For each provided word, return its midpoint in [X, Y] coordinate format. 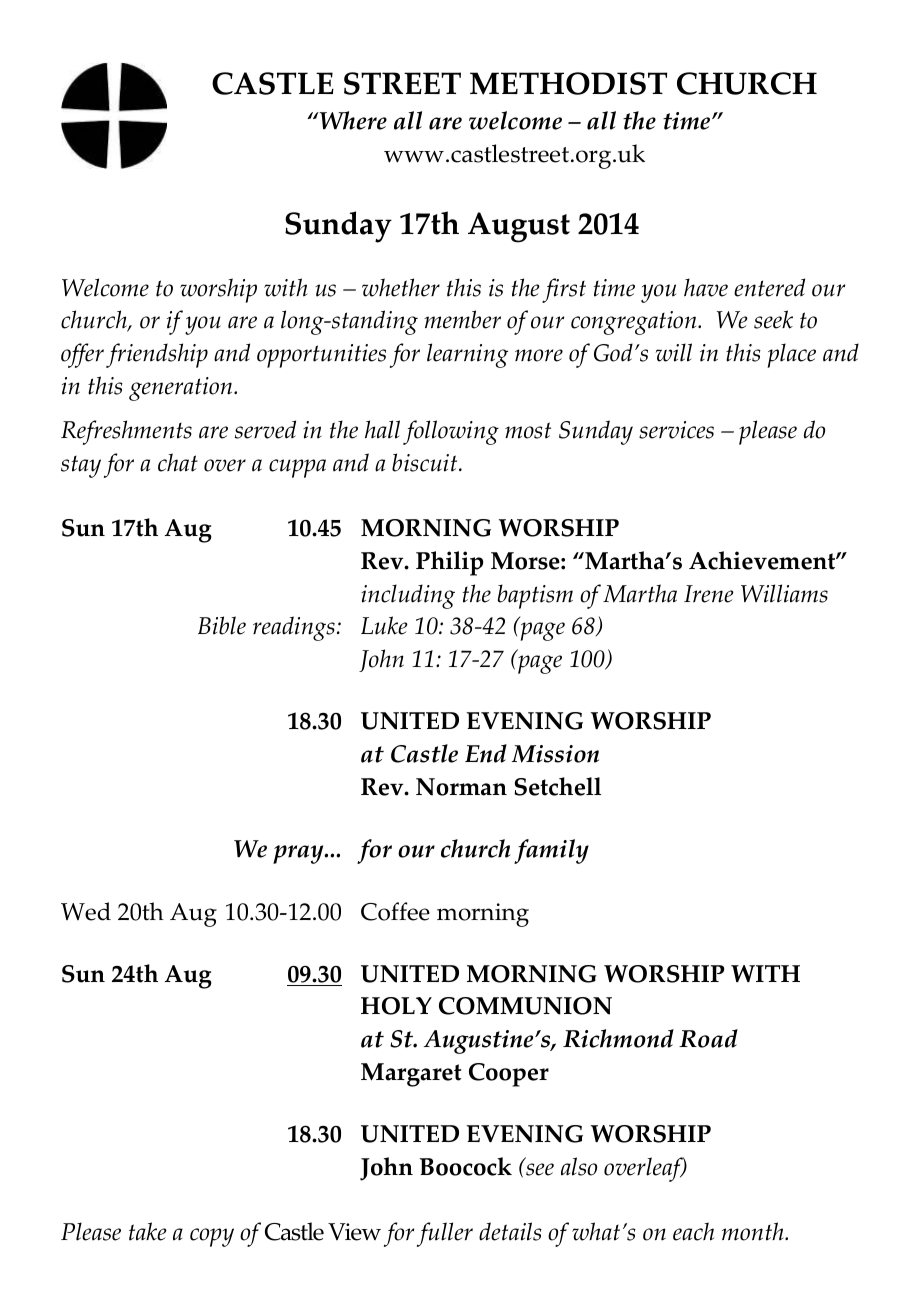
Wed [86, 911]
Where [352, 120]
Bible [222, 625]
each [693, 1231]
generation [182, 389]
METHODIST [568, 83]
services [676, 430]
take [148, 1231]
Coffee [395, 911]
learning [467, 355]
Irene [709, 594]
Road [708, 1038]
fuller [445, 1234]
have [706, 287]
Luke [384, 625]
